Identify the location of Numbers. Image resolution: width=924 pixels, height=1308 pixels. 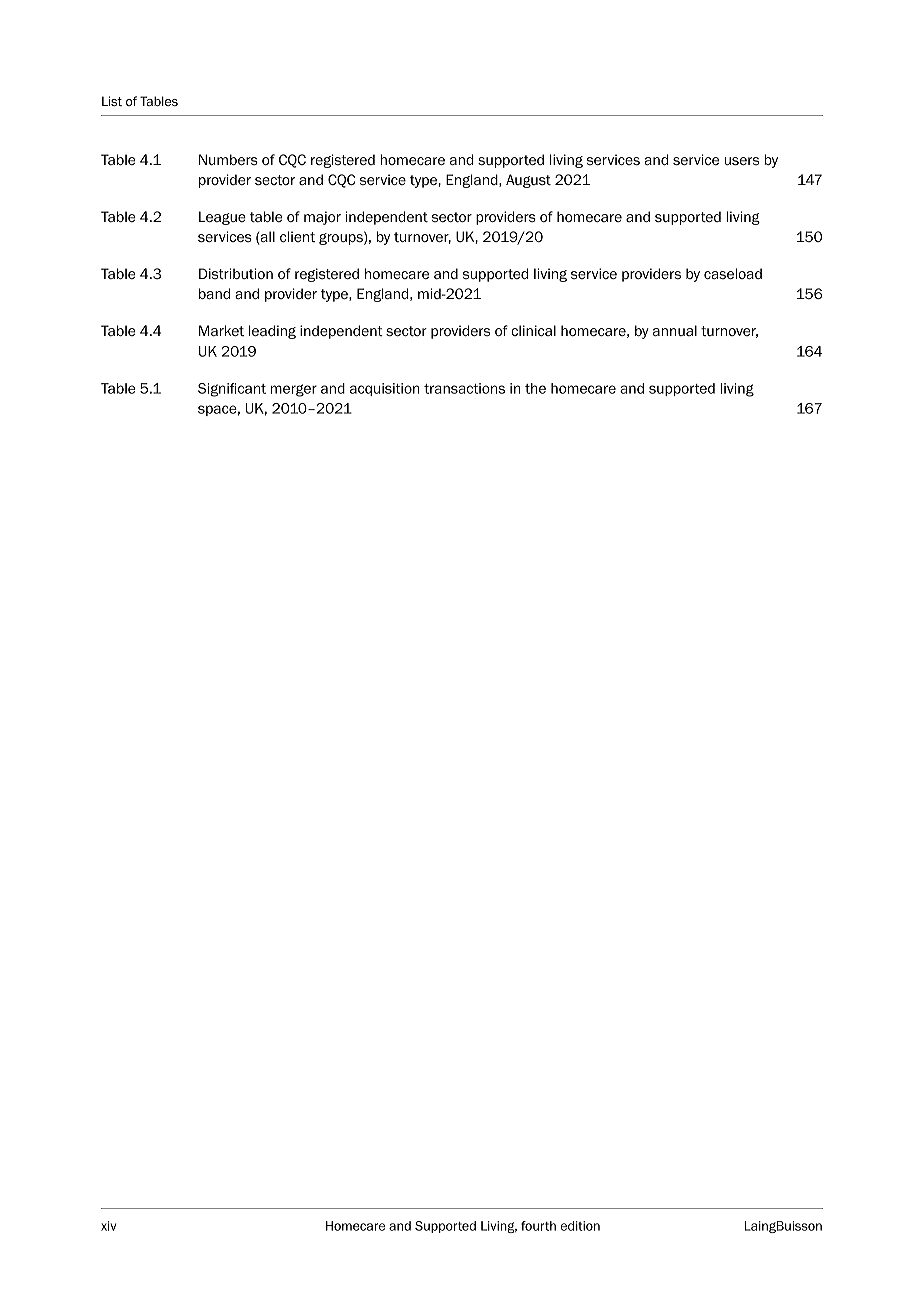
(228, 159).
